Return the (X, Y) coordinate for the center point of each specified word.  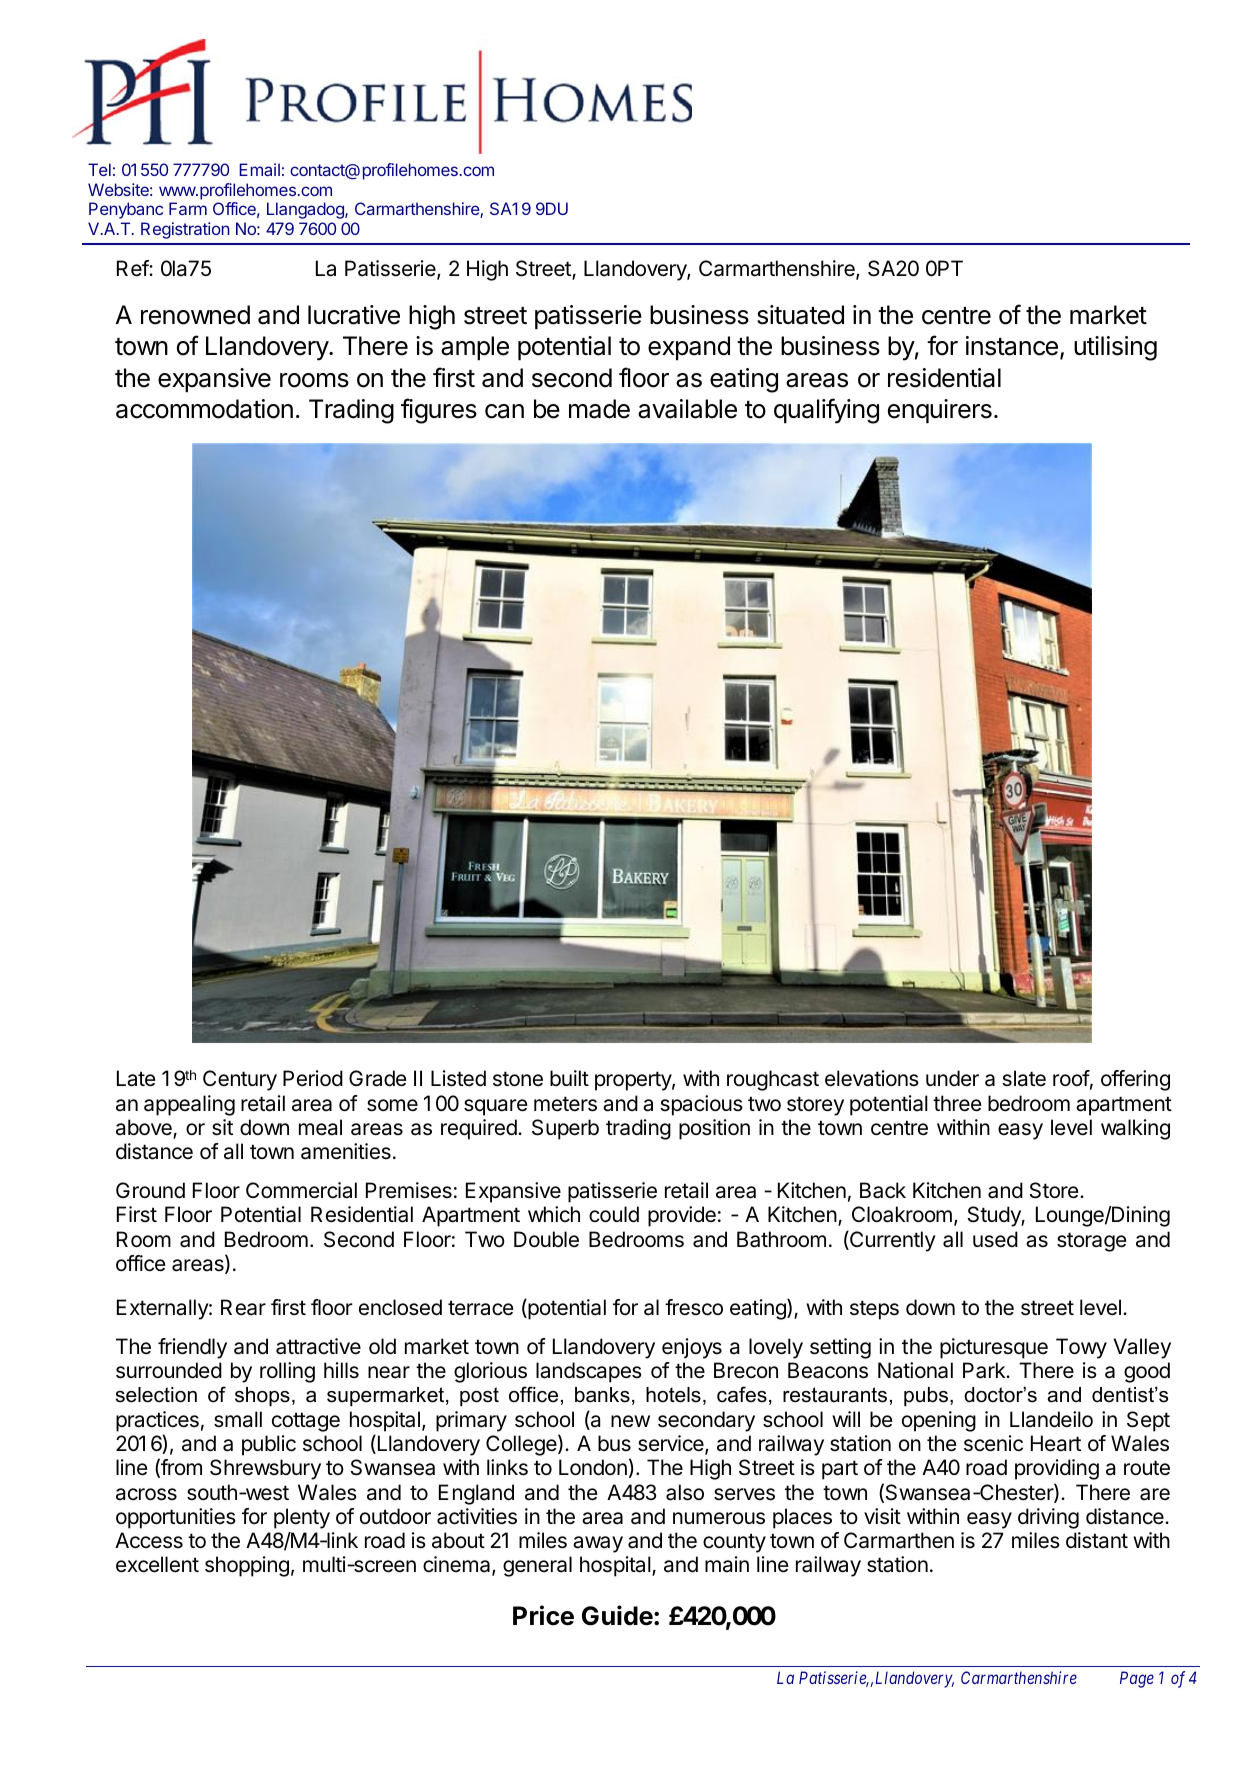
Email (259, 169)
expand (689, 348)
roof (1071, 1078)
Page (1137, 1679)
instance (1012, 346)
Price (543, 1615)
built (569, 1078)
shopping (247, 1566)
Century (240, 1080)
